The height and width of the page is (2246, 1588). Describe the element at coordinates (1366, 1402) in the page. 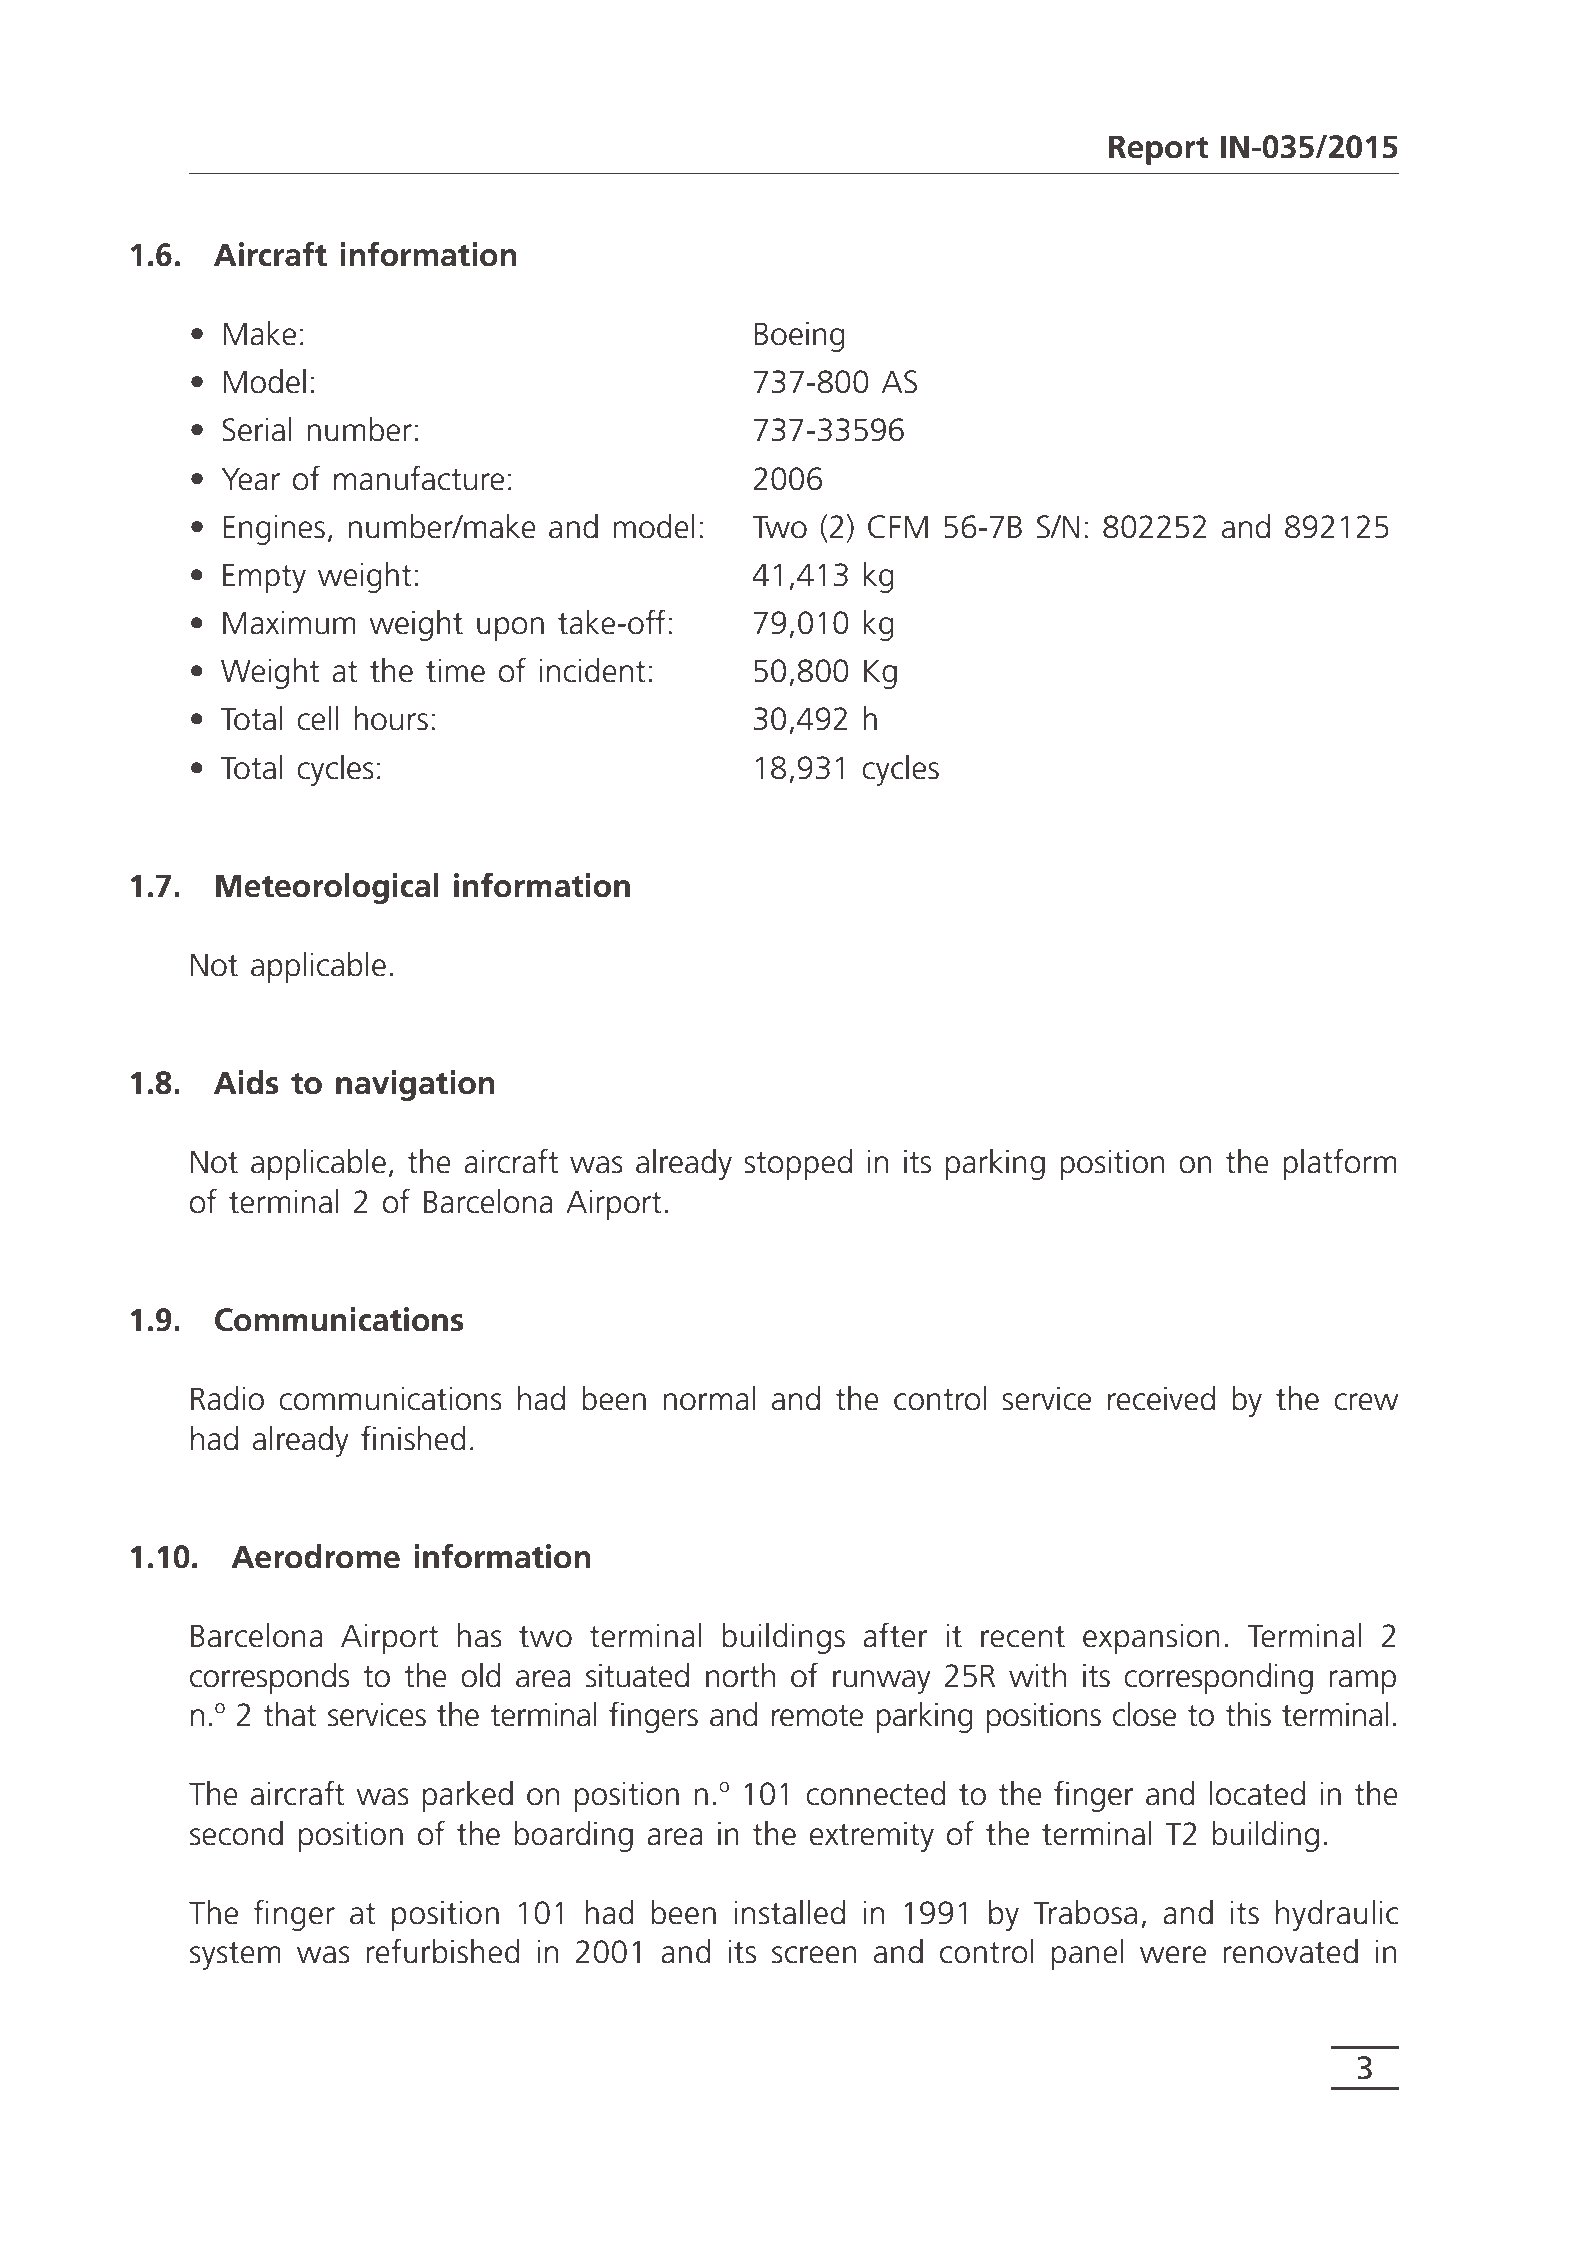

I see `crew` at that location.
